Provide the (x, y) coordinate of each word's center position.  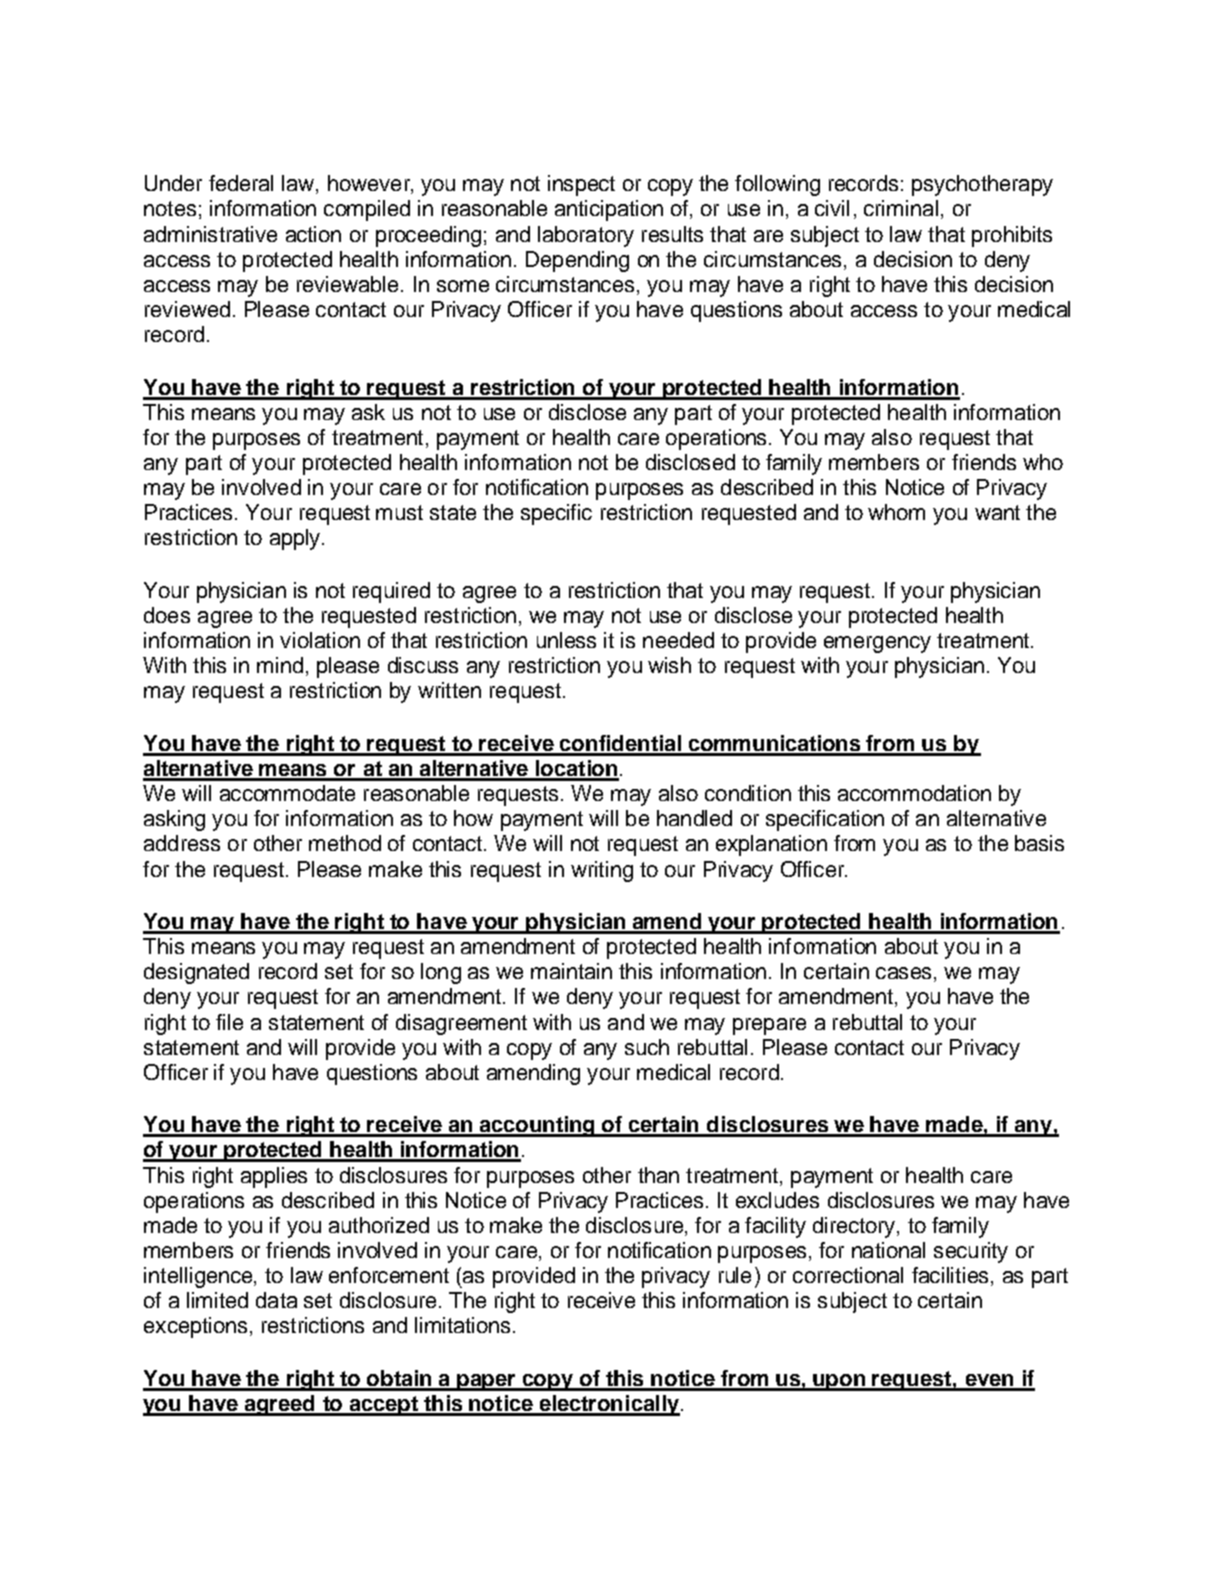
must (399, 512)
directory (854, 1227)
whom (896, 512)
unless (566, 640)
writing (602, 871)
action (313, 234)
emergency (877, 644)
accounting (537, 1126)
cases (903, 973)
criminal (901, 208)
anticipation (609, 210)
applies (274, 1177)
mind (280, 665)
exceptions (195, 1327)
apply (296, 539)
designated (196, 973)
